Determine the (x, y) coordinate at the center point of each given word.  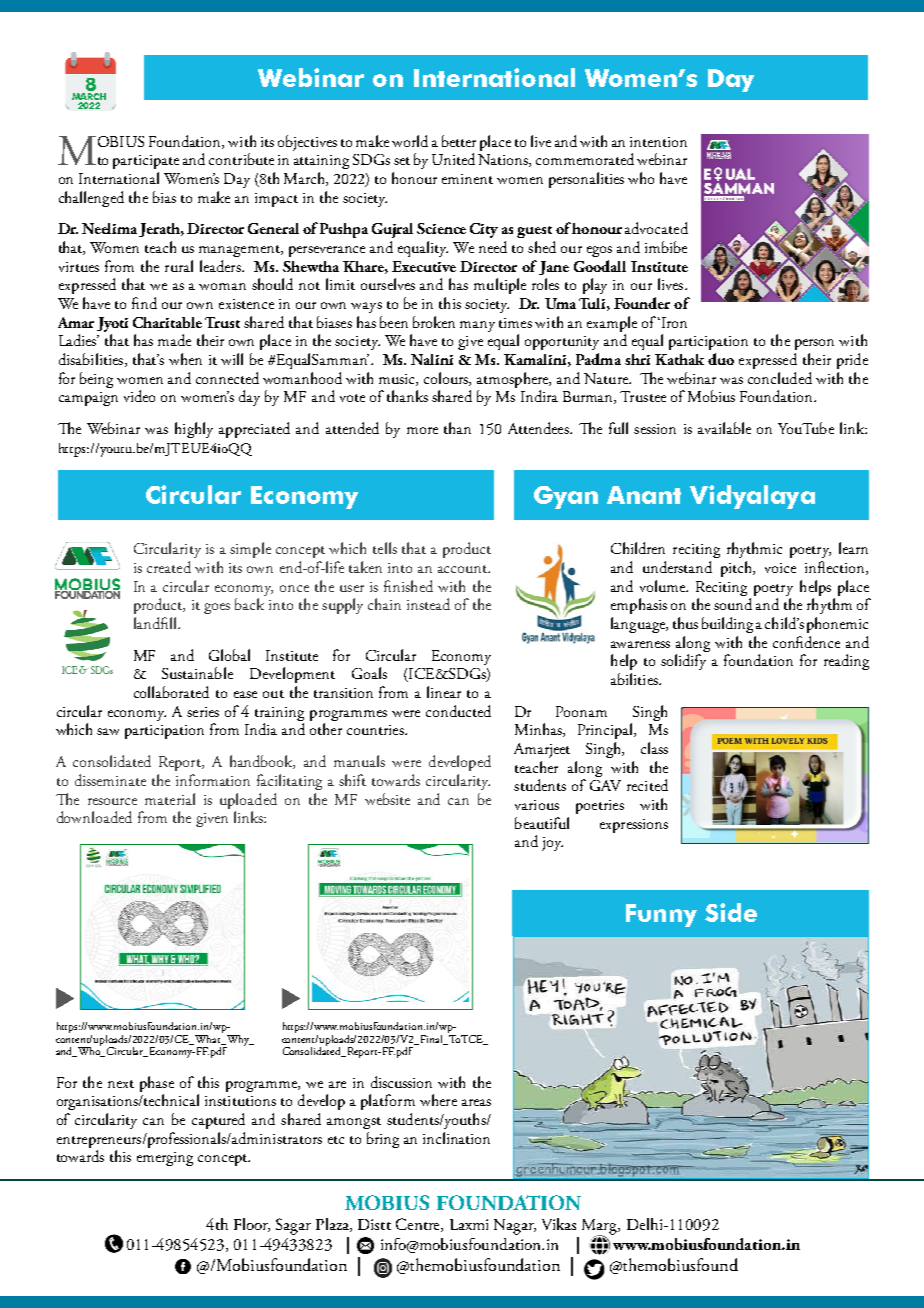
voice (780, 568)
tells (385, 548)
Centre (419, 1225)
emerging (165, 1159)
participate (146, 162)
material (170, 799)
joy (552, 844)
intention (658, 142)
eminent (467, 179)
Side (731, 912)
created (169, 567)
